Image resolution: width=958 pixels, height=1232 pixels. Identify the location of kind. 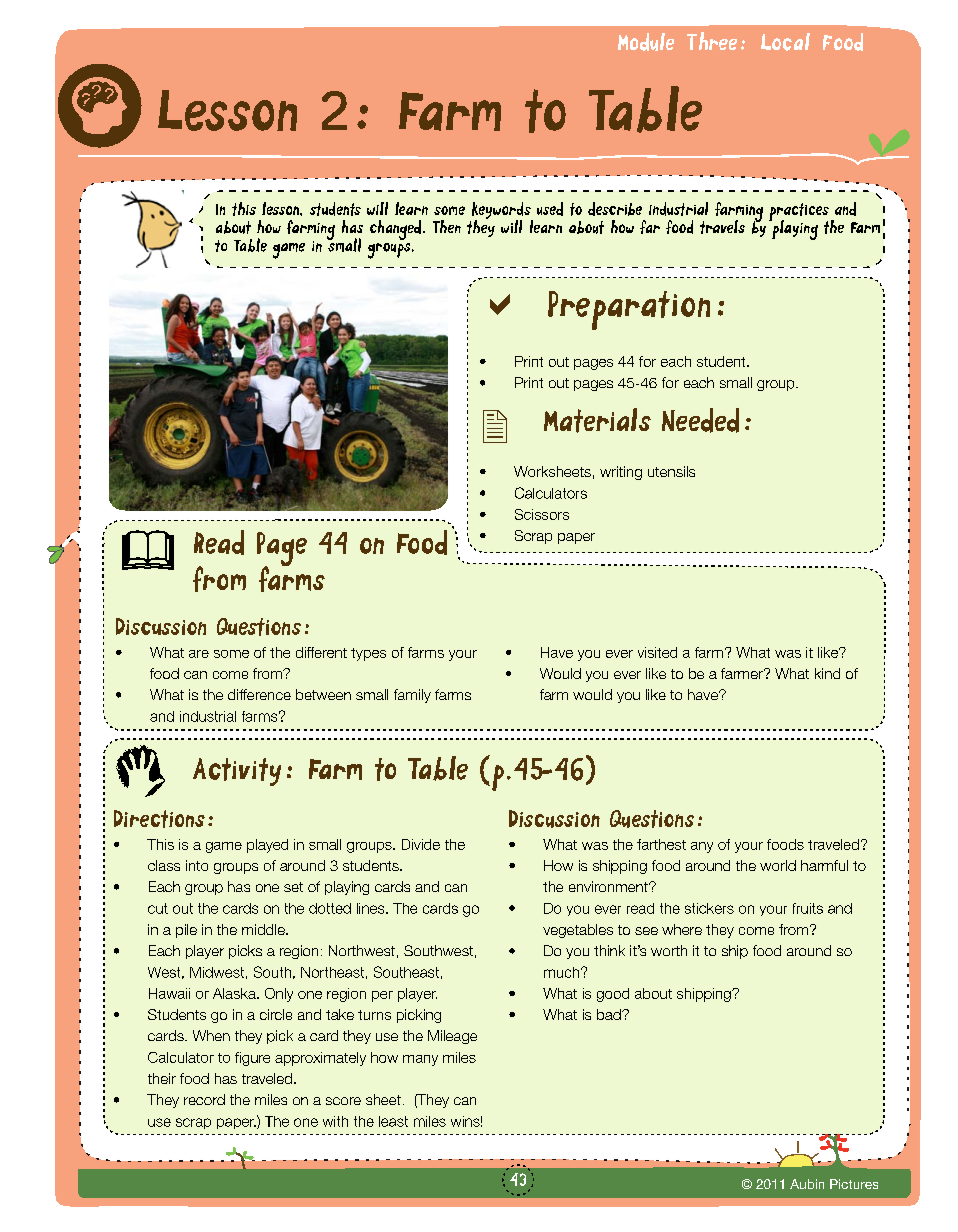
(827, 673).
